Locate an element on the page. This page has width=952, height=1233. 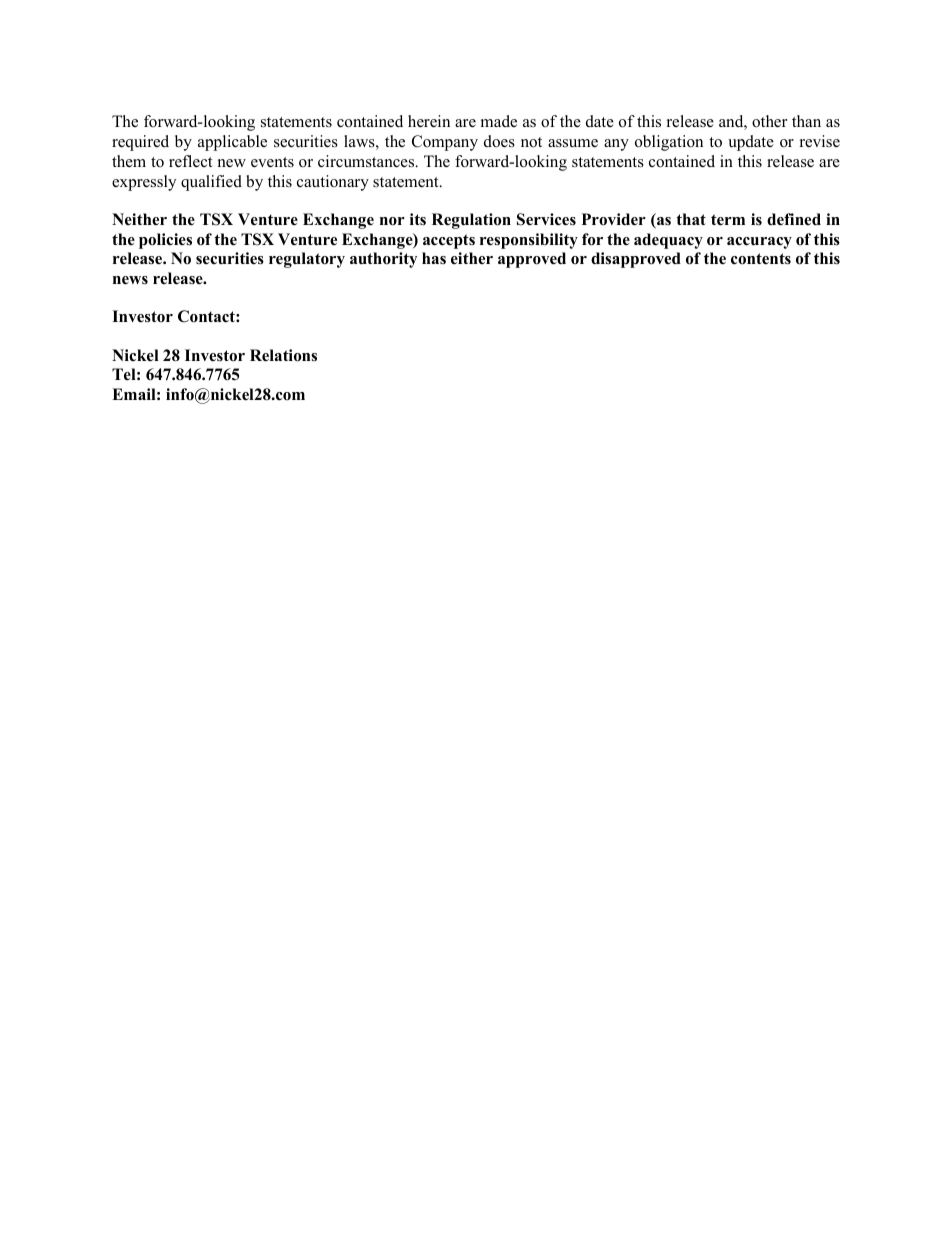
other is located at coordinates (769, 121).
